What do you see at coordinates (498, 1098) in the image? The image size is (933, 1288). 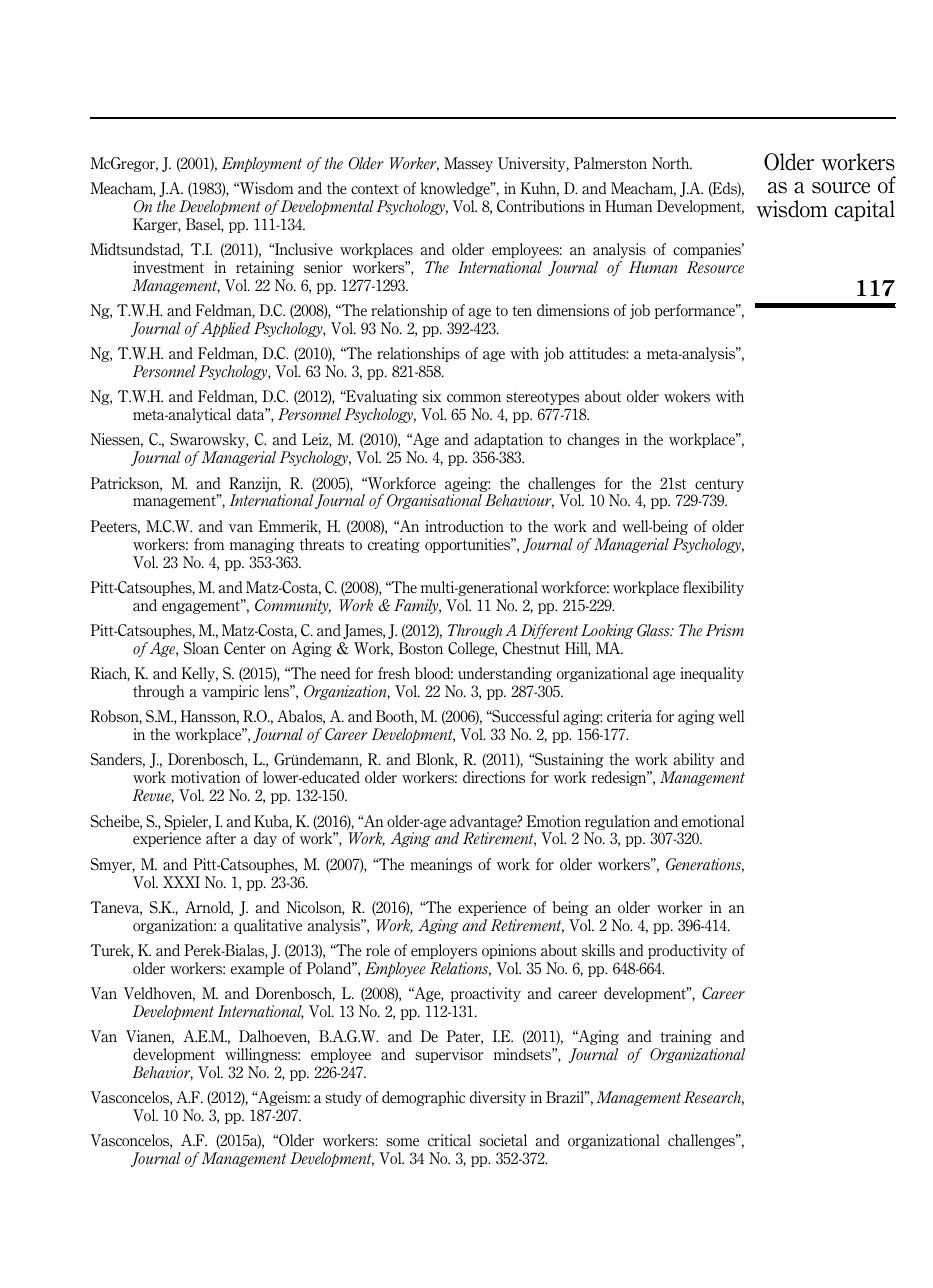 I see `diversity` at bounding box center [498, 1098].
